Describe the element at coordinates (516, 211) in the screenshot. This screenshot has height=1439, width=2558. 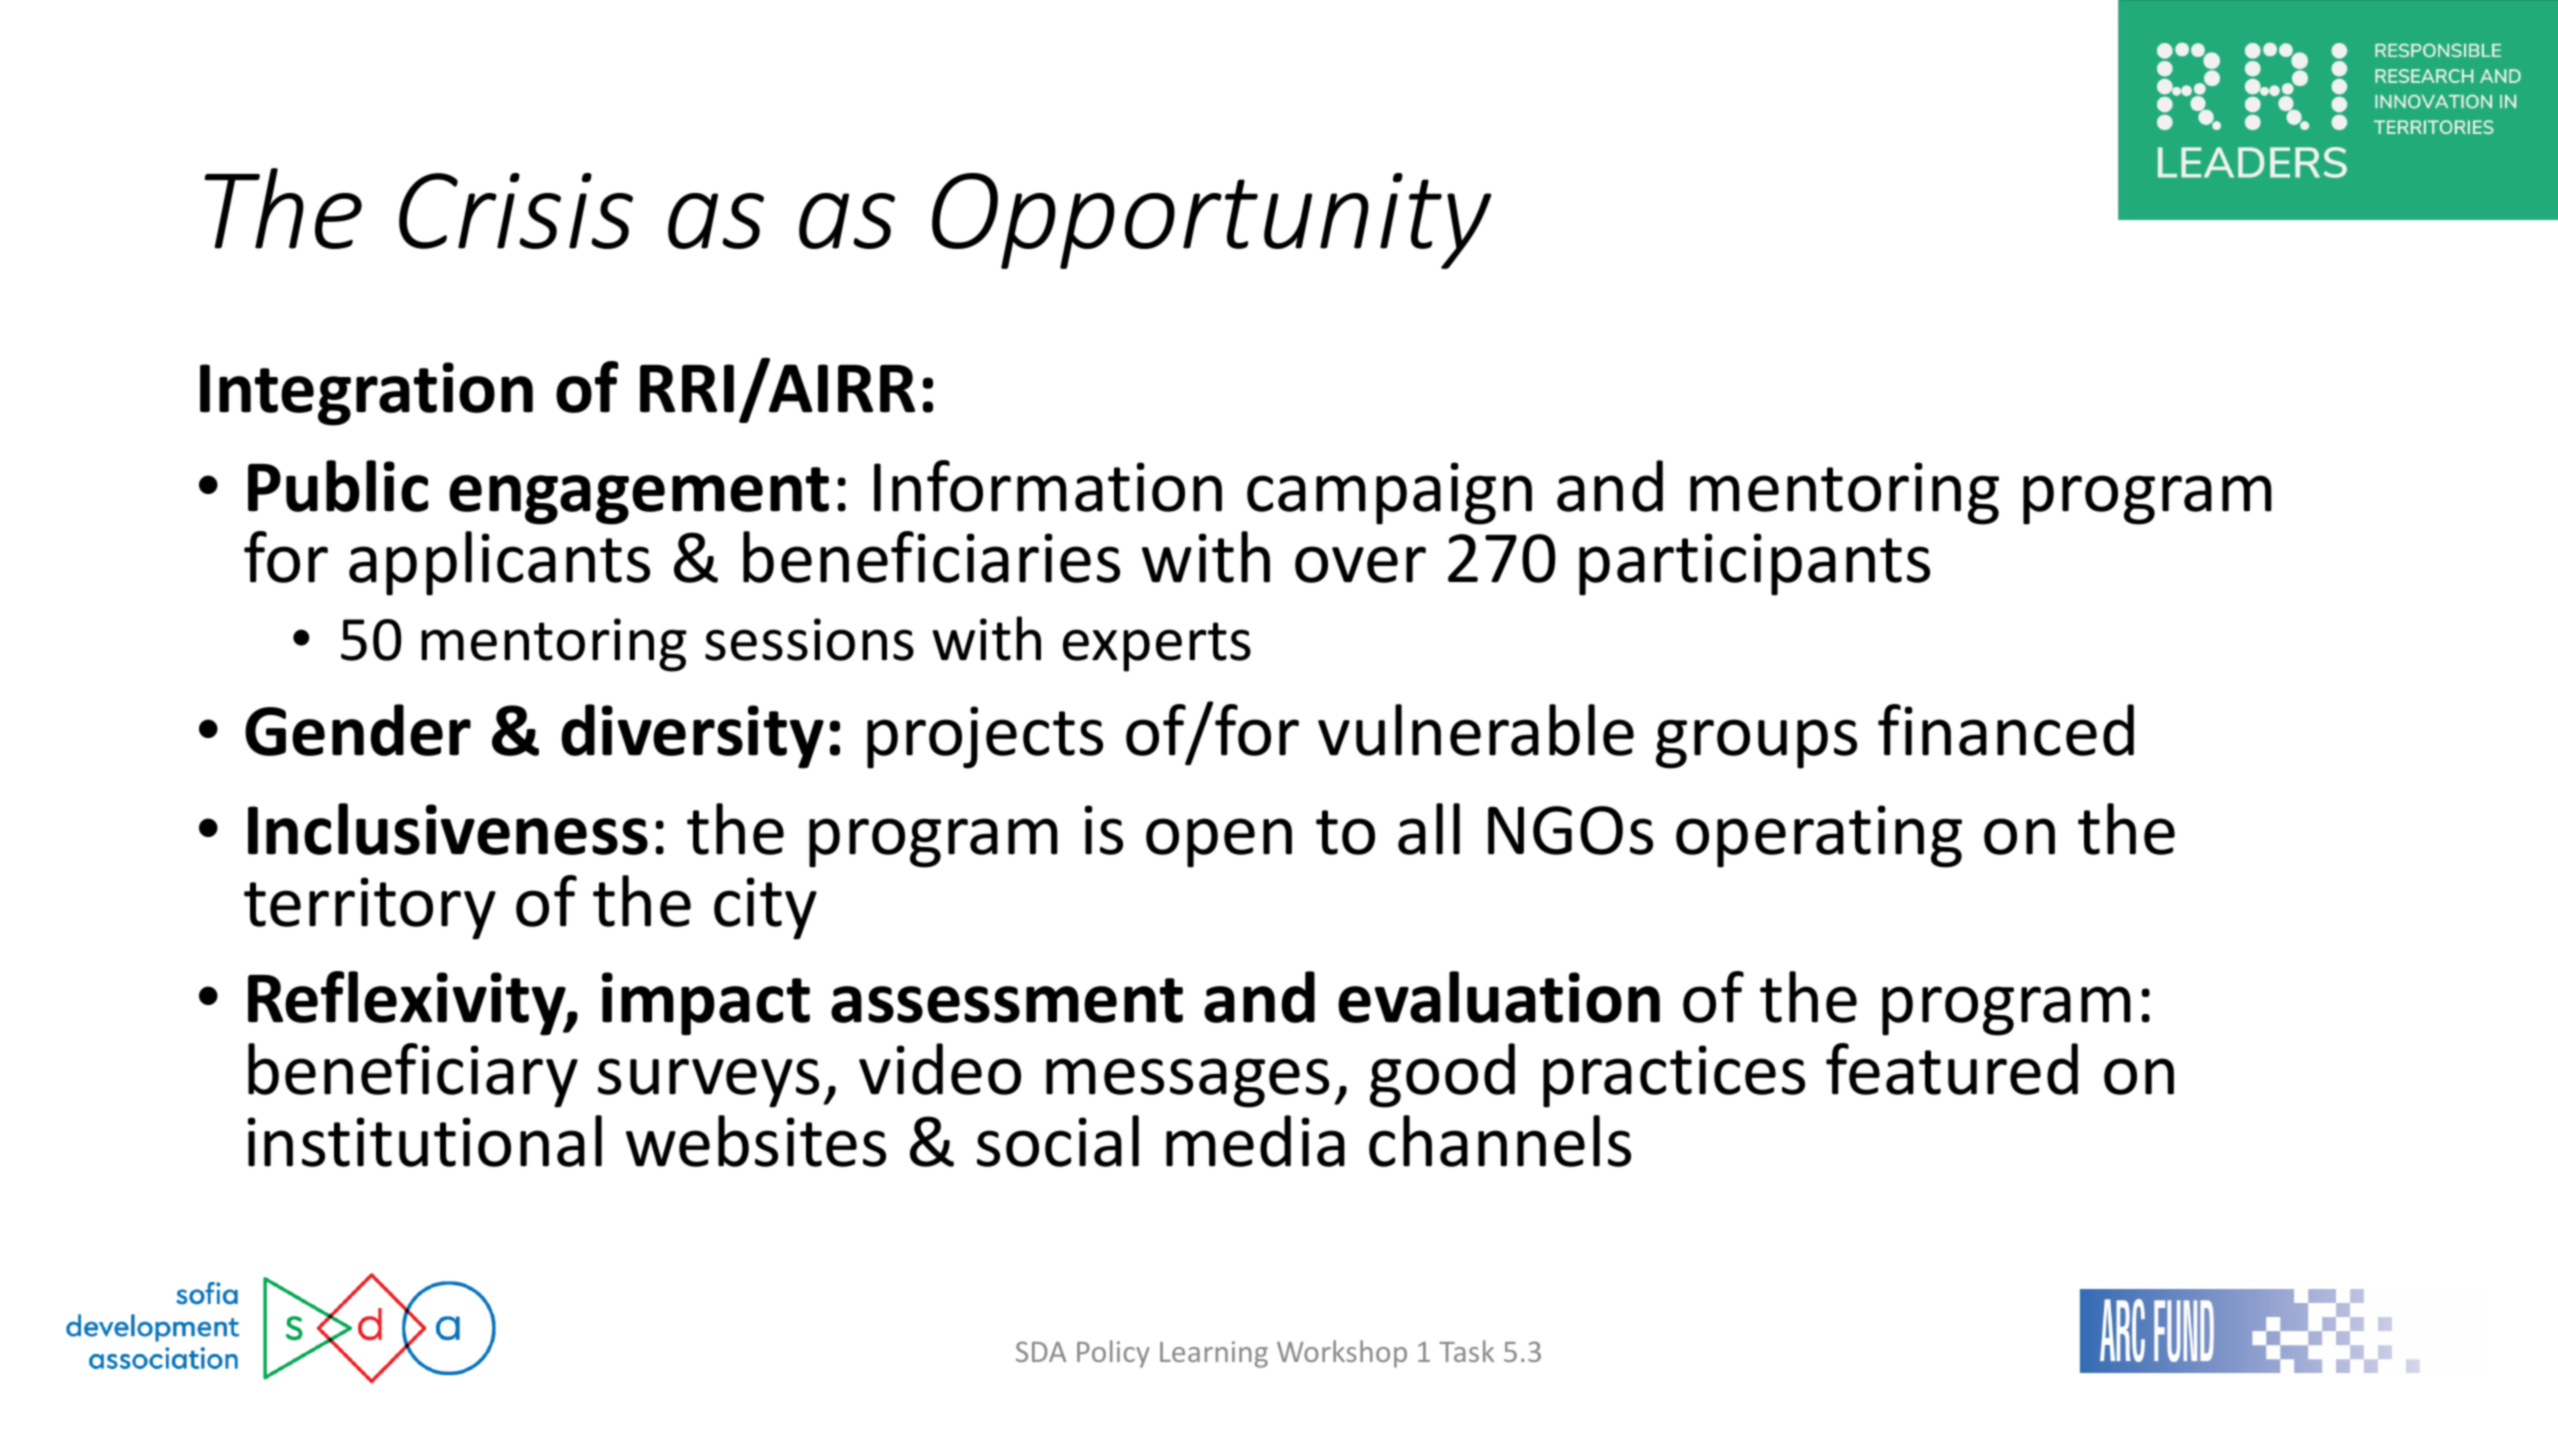
I see `Crisis` at that location.
